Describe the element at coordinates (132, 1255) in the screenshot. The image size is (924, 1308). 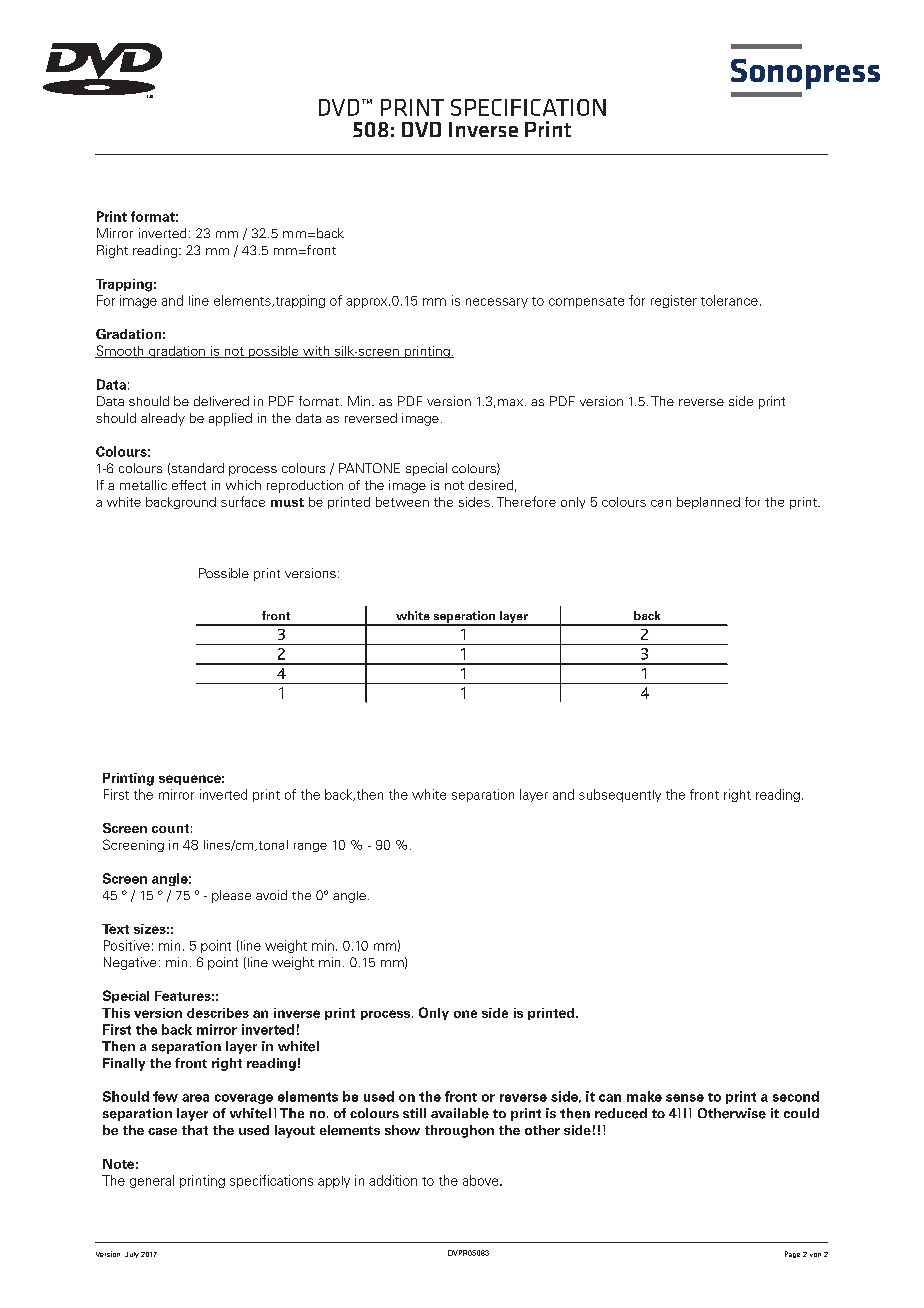
I see `July` at that location.
